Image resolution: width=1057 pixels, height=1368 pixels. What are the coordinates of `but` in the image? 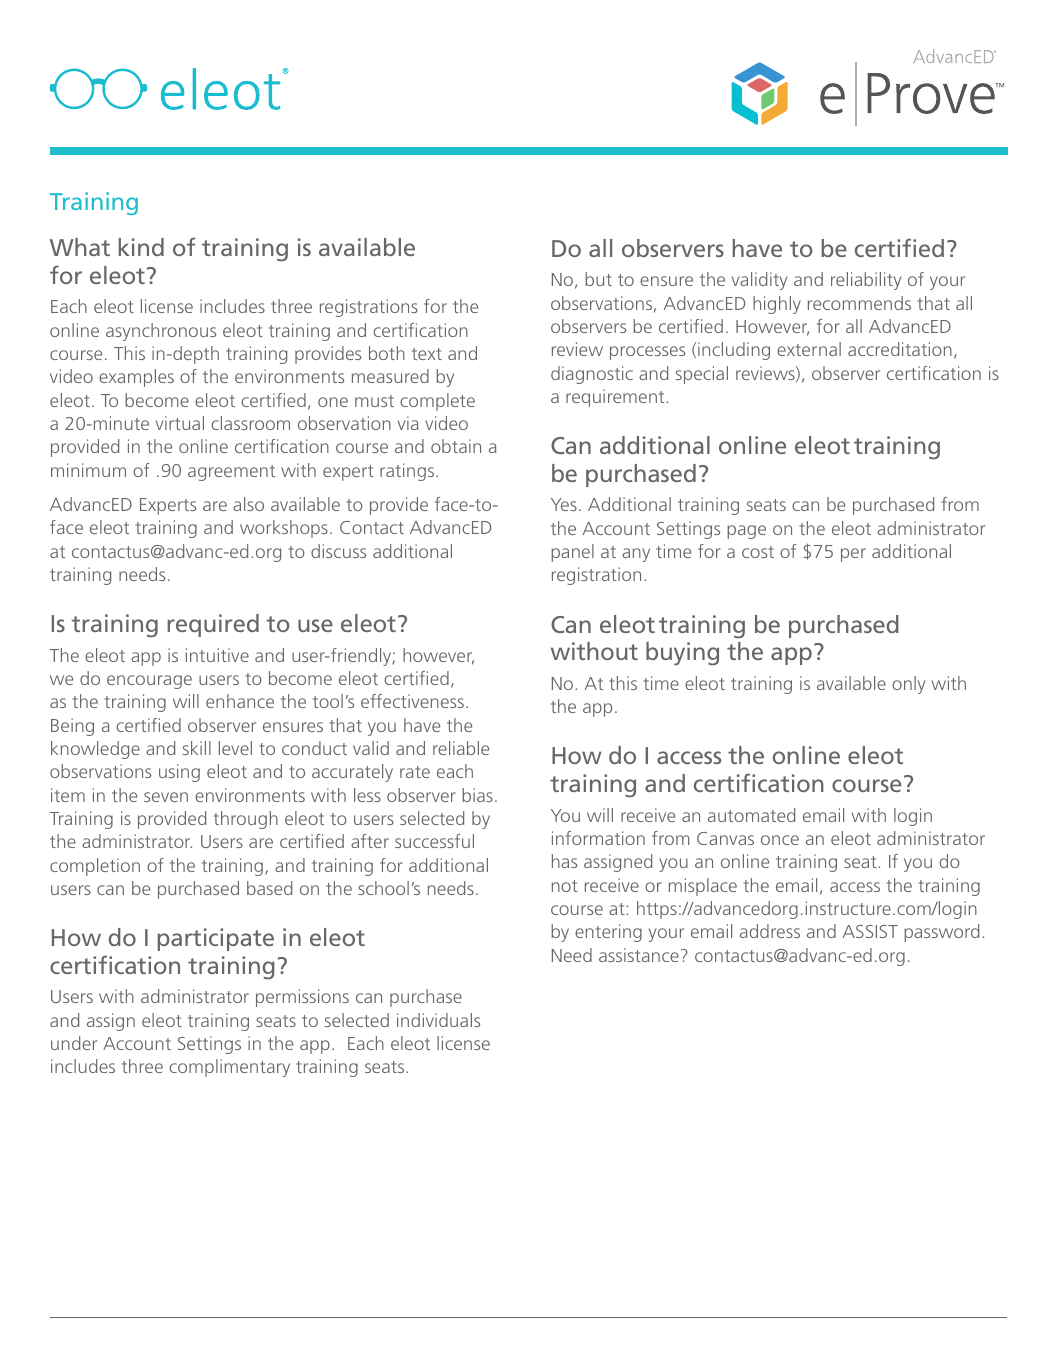 It's located at (598, 279).
